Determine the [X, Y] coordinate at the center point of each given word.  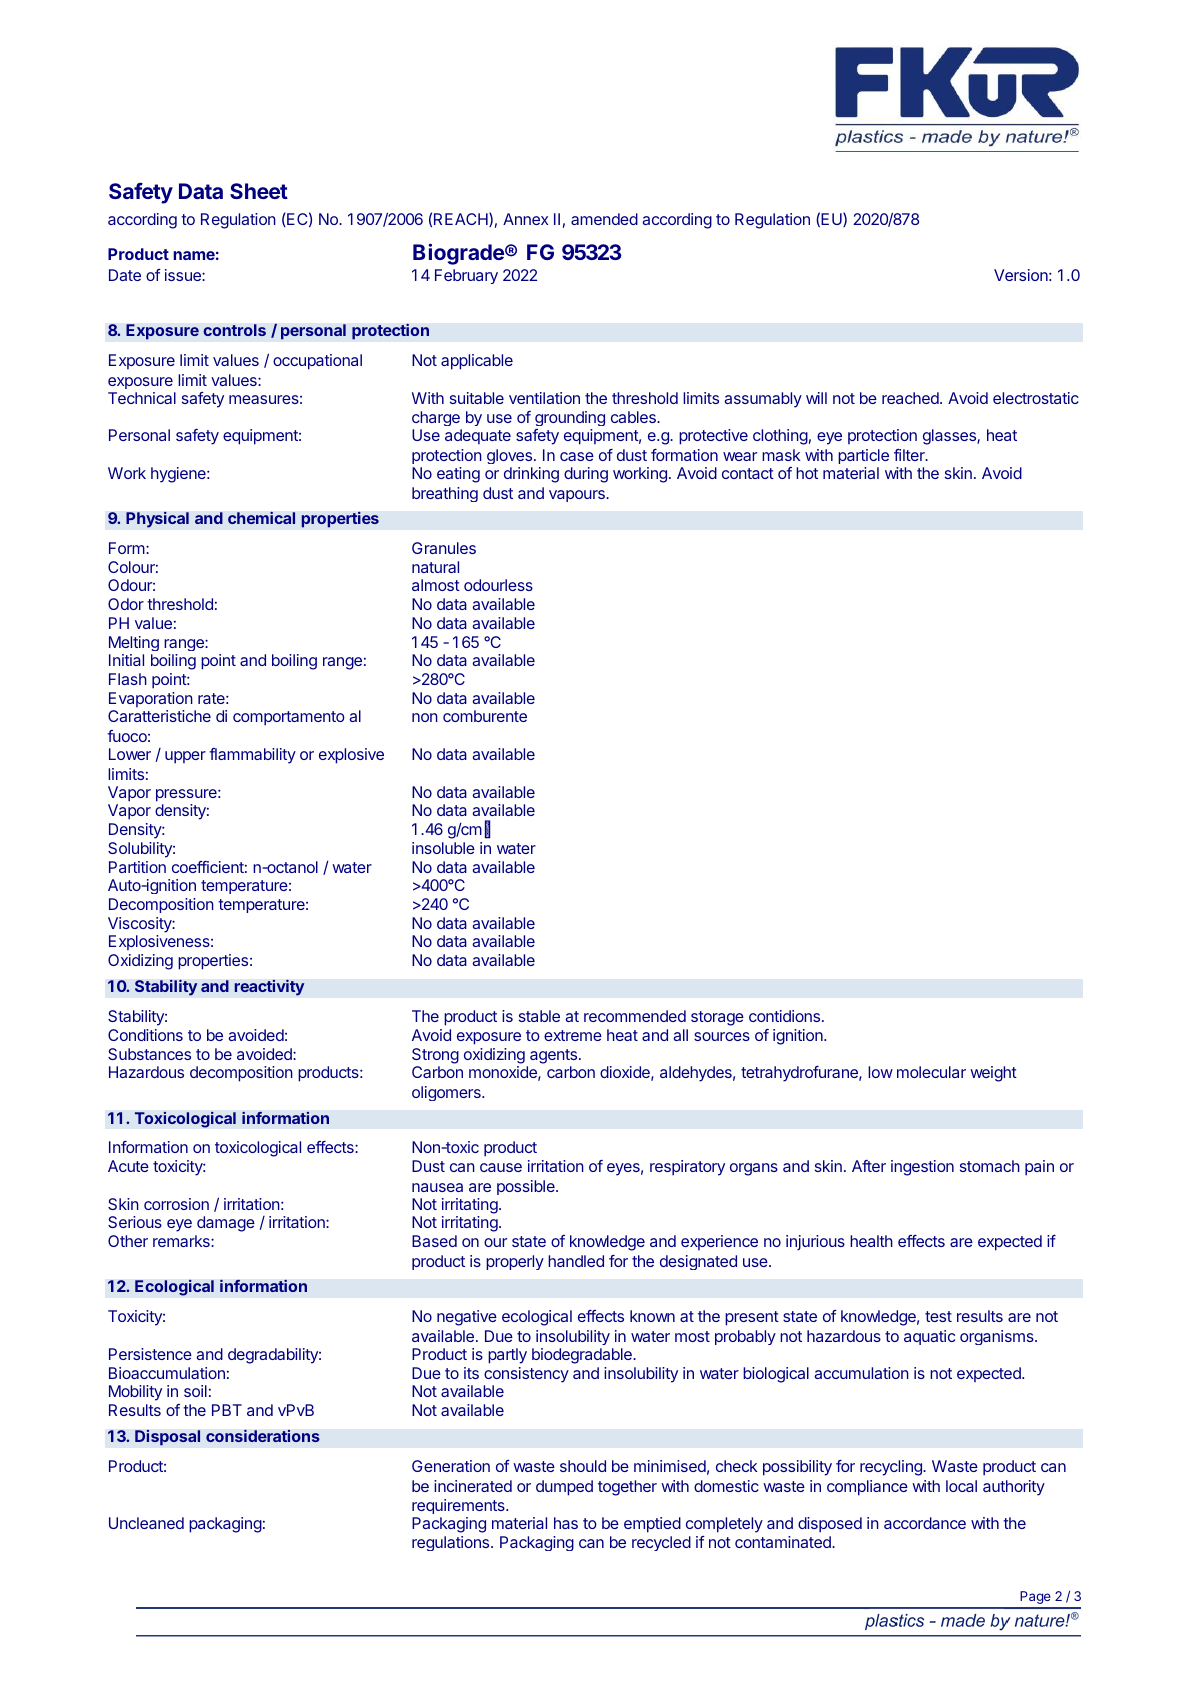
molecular [931, 1072]
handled [576, 1261]
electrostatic [1036, 398]
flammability [252, 756]
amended [604, 219]
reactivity [269, 987]
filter [910, 455]
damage [226, 1224]
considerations [263, 1435]
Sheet [259, 191]
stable [539, 1016]
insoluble [443, 848]
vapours [578, 496]
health [871, 1241]
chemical [261, 517]
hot [807, 473]
